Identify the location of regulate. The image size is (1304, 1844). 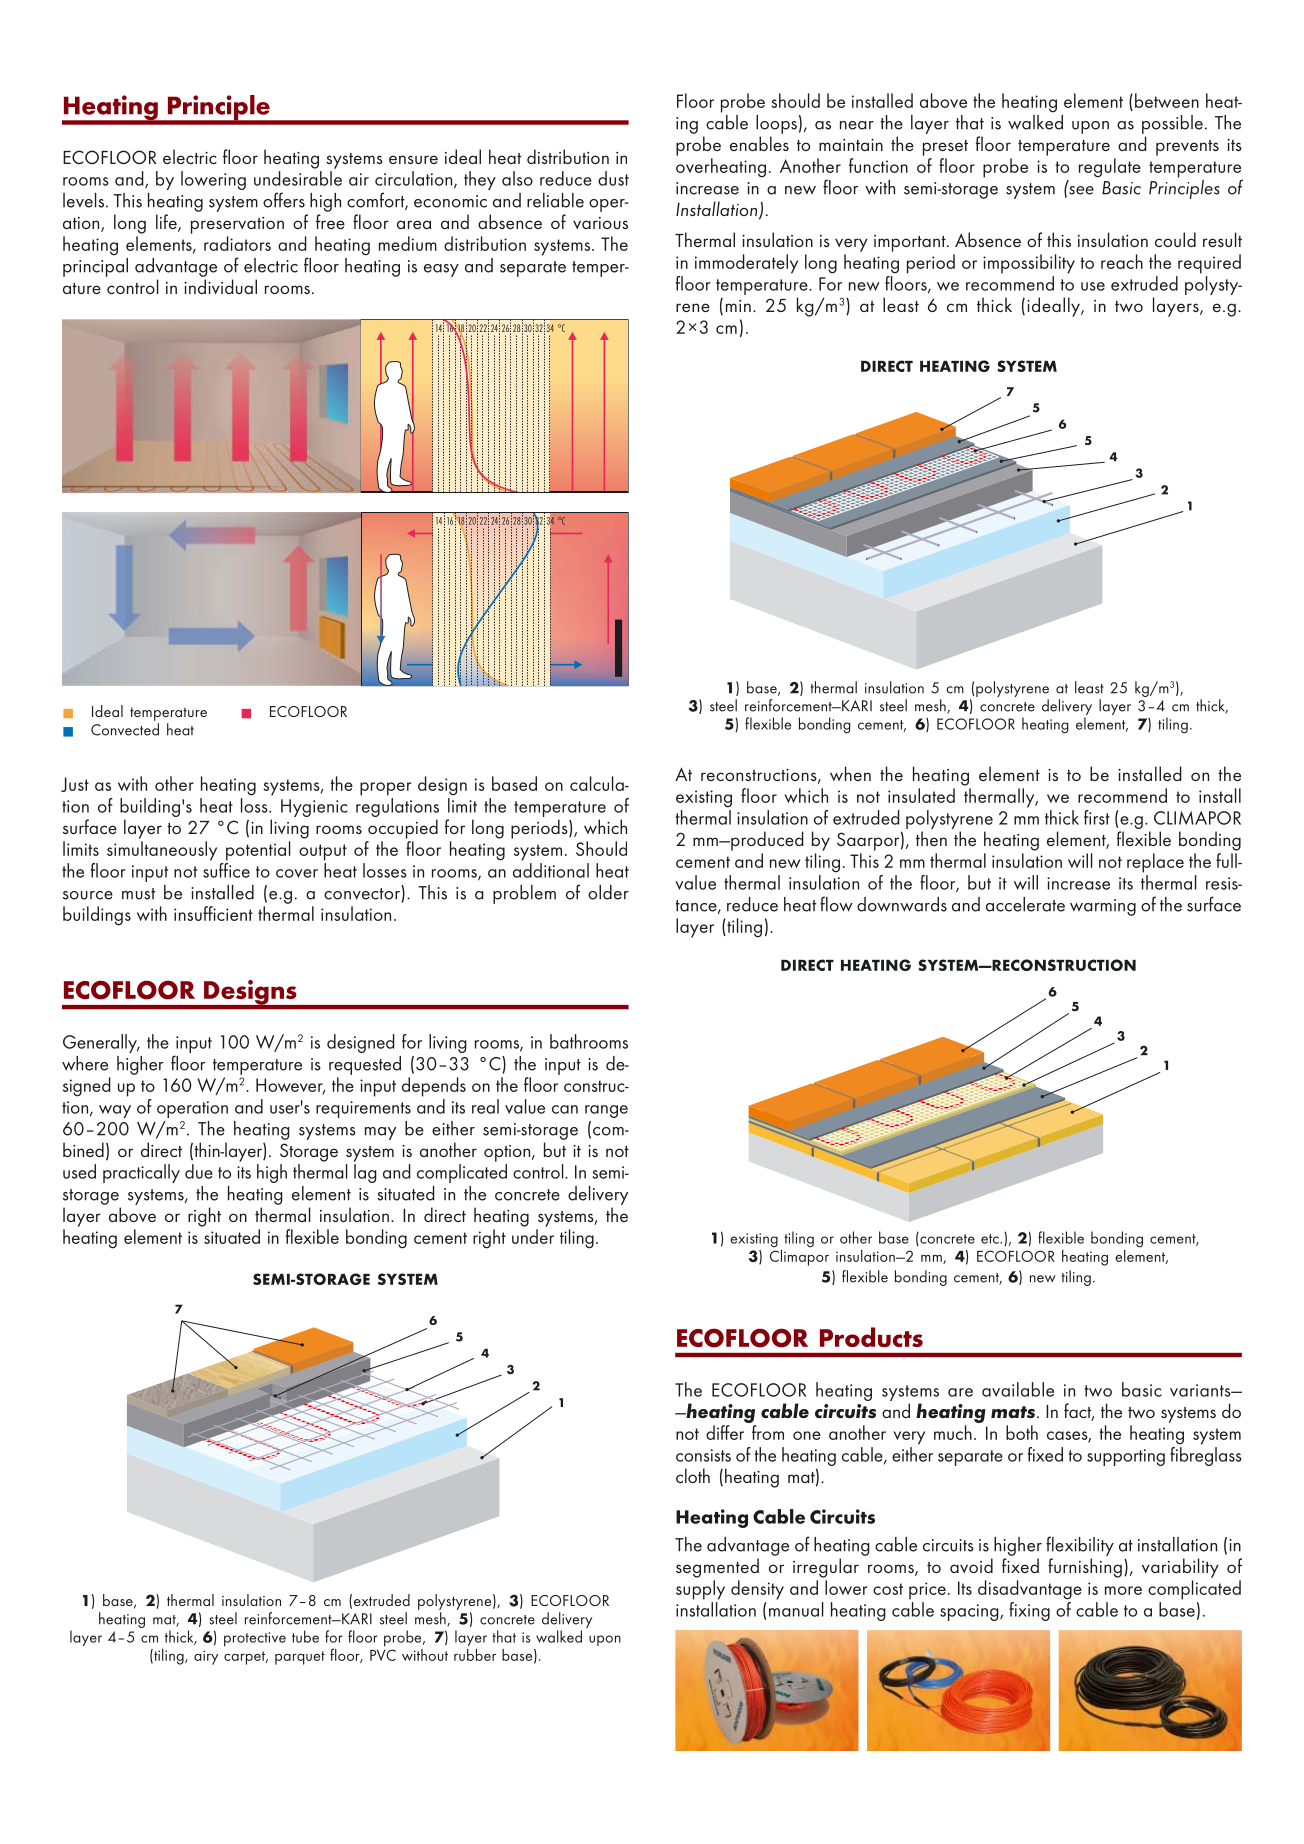
(1110, 168).
